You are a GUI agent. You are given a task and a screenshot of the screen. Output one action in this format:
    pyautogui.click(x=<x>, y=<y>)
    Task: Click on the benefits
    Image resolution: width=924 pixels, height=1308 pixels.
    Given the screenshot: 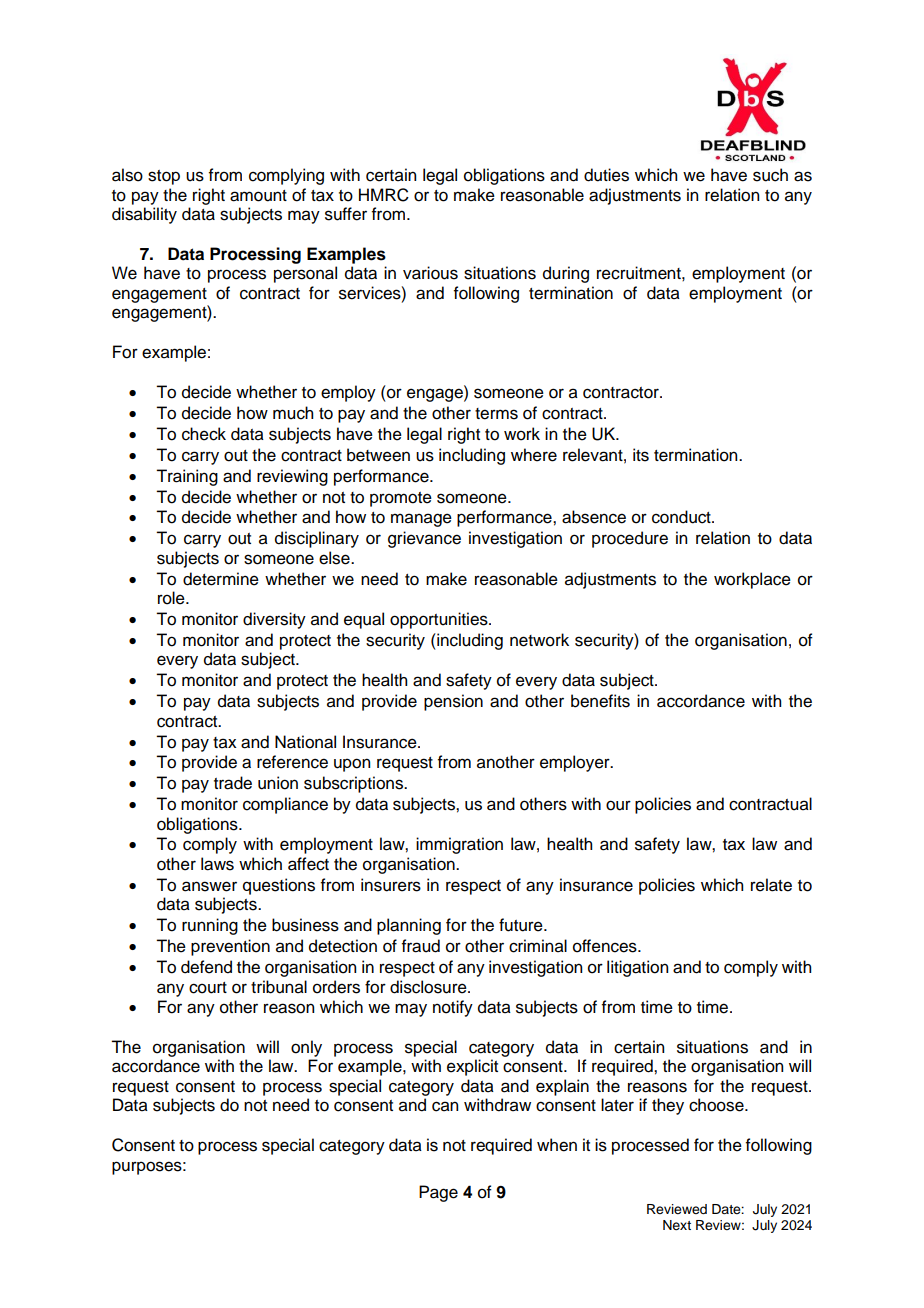 What is the action you would take?
    pyautogui.click(x=600, y=701)
